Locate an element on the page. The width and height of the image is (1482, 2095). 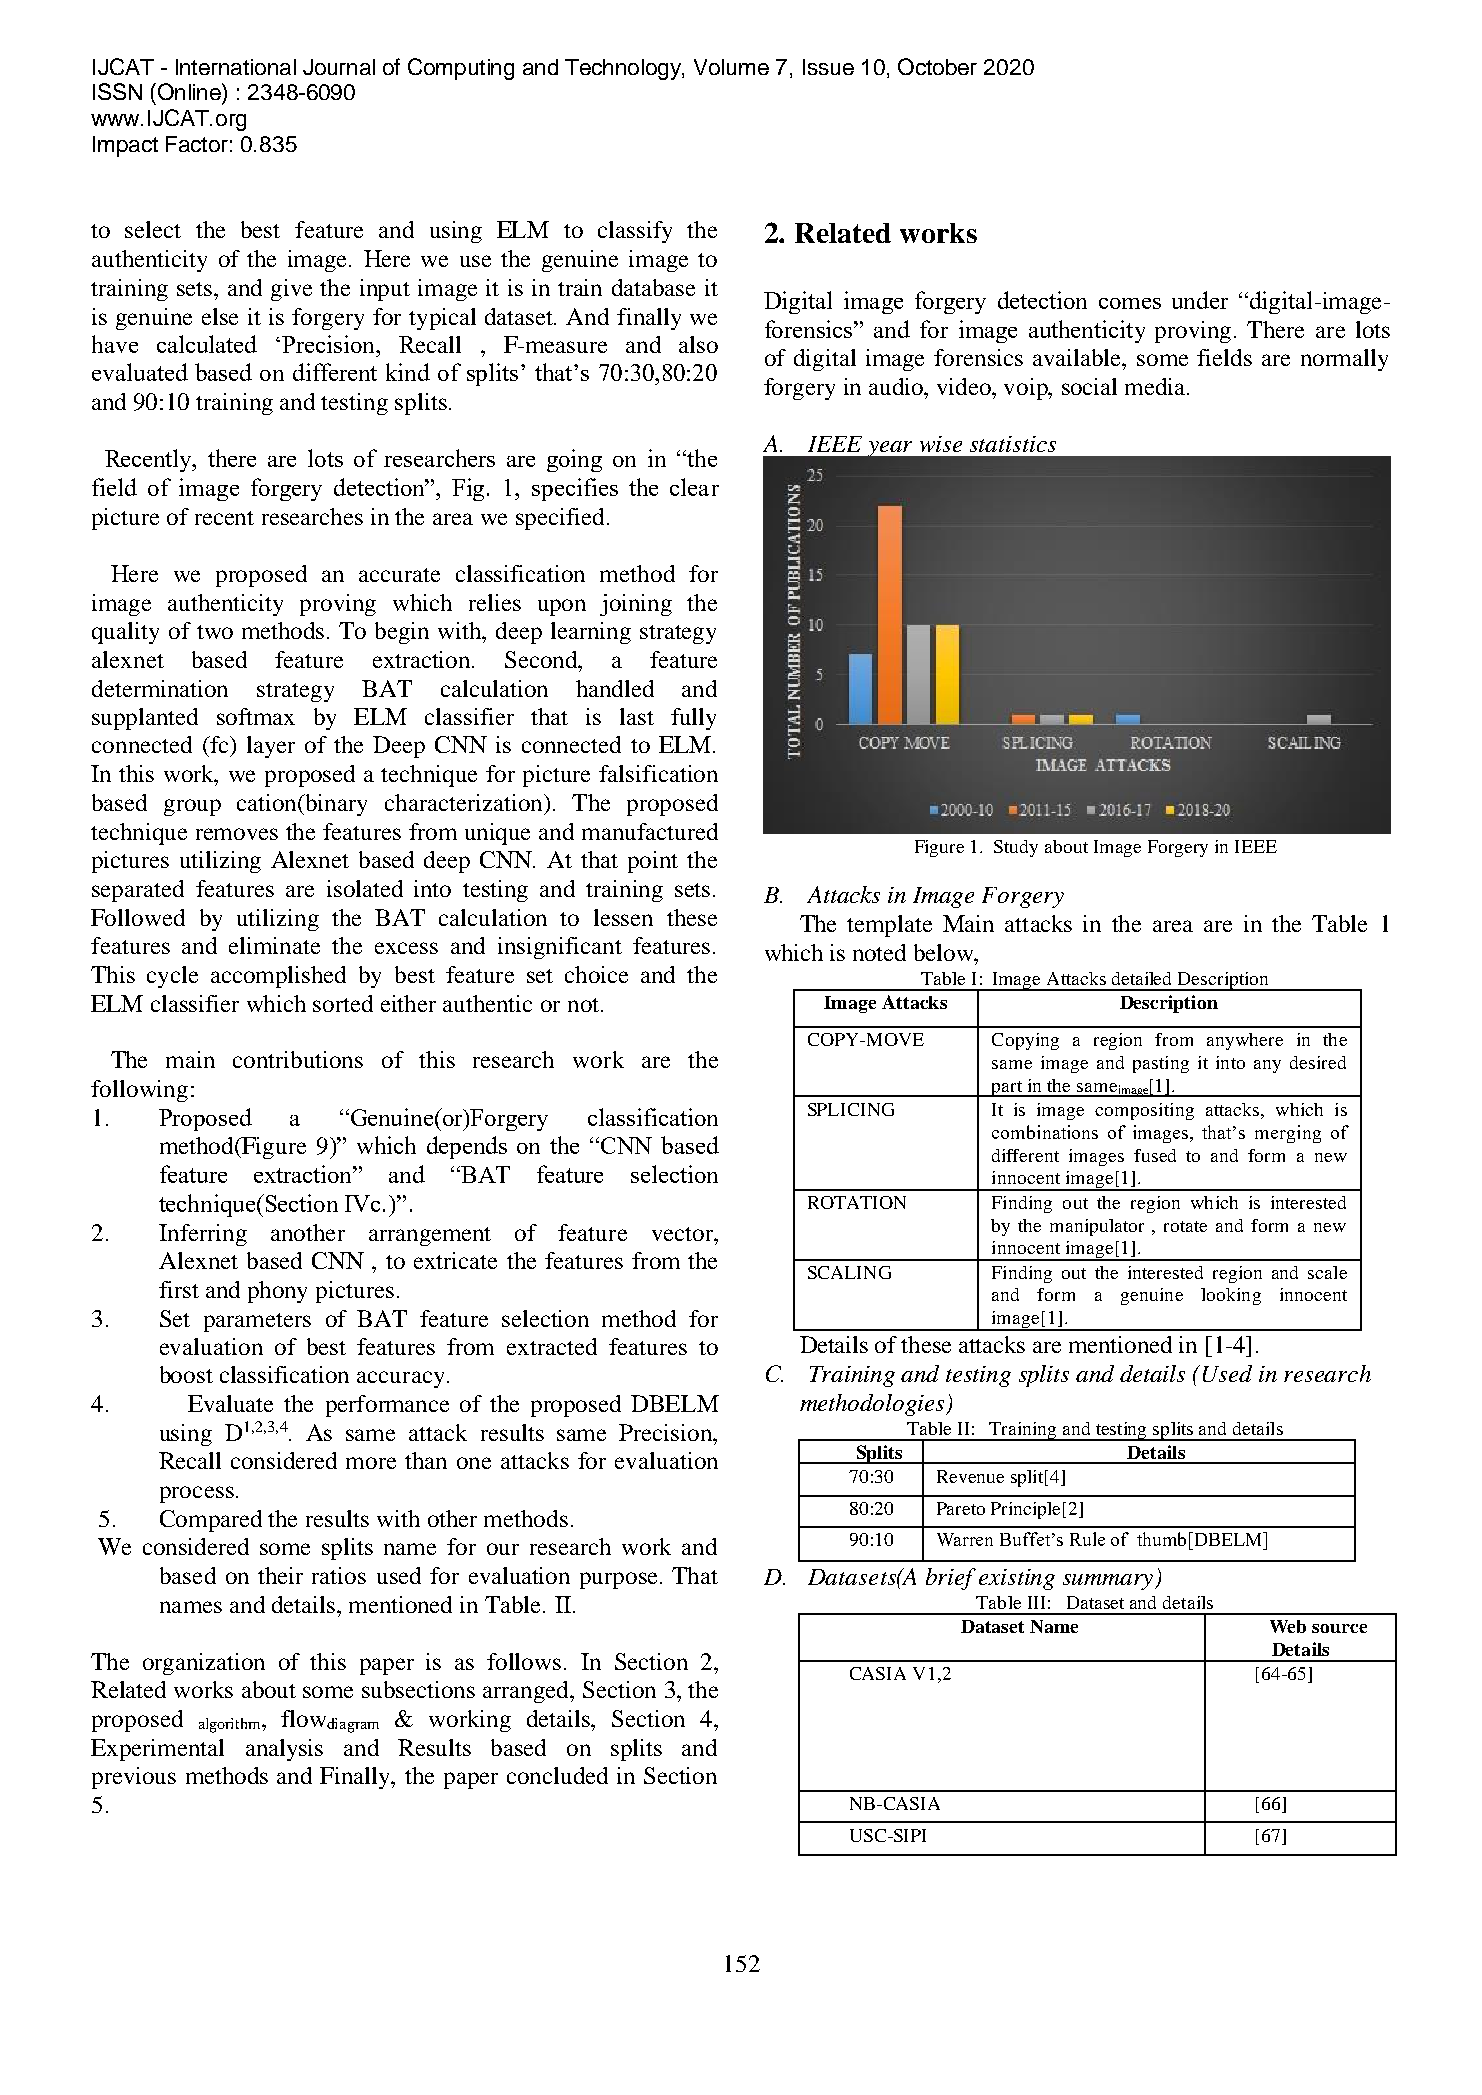
analysis is located at coordinates (284, 1750).
